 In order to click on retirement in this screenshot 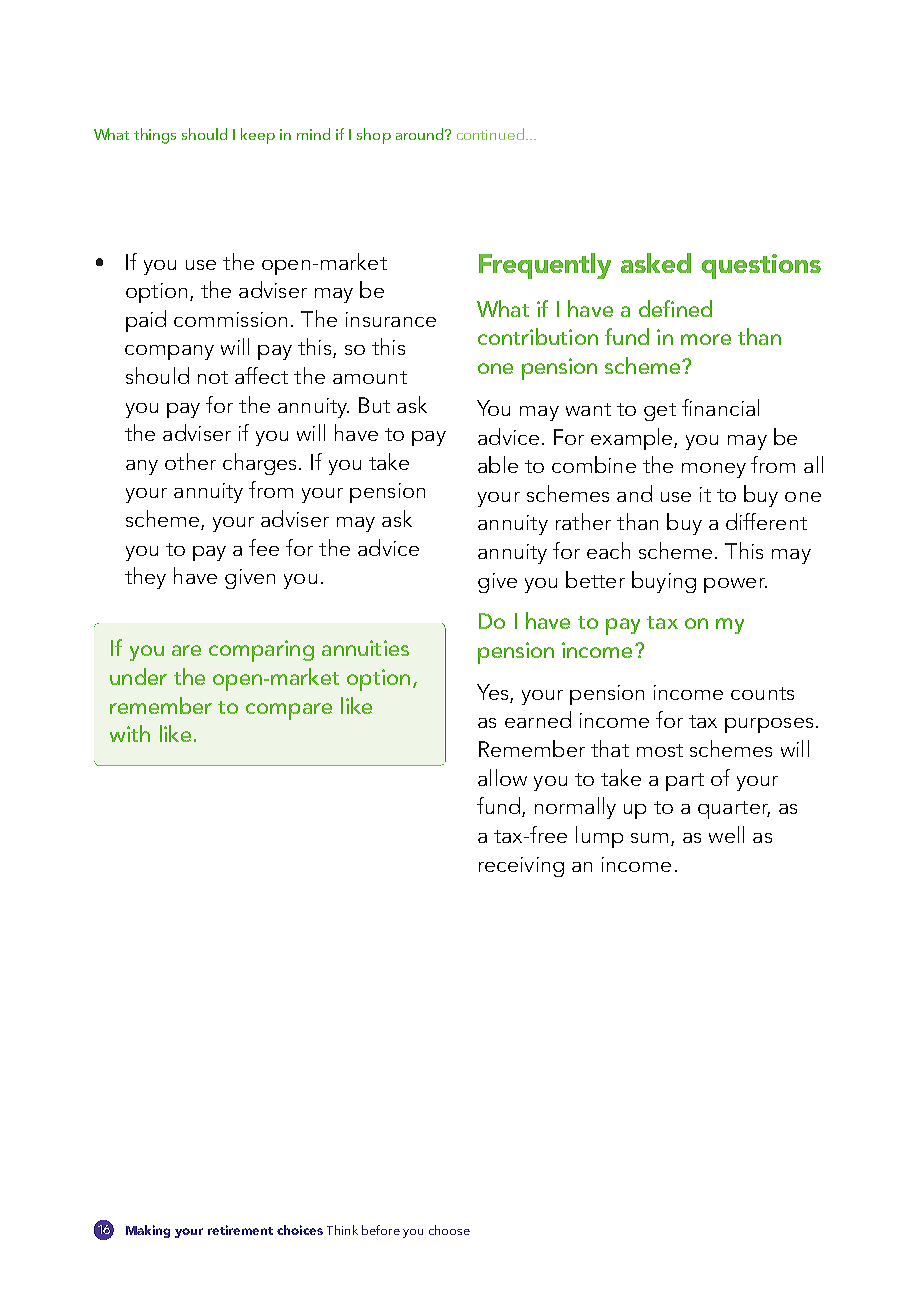, I will do `click(240, 1230)`.
